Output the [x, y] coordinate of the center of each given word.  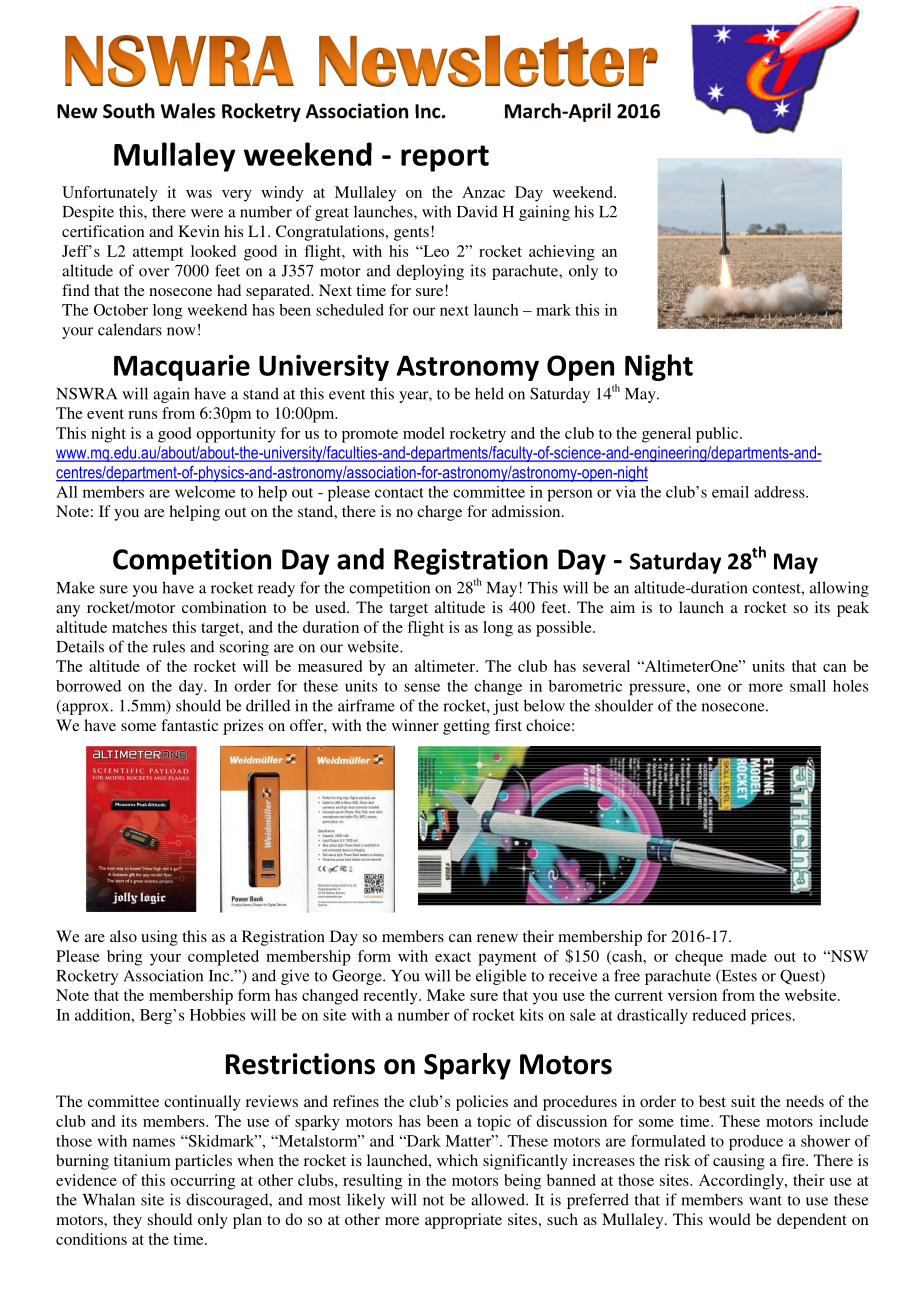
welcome [205, 492]
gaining [544, 213]
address [780, 492]
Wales [188, 111]
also [123, 936]
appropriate [463, 1221]
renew [497, 938]
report [445, 158]
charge [439, 513]
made [749, 956]
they [127, 1221]
